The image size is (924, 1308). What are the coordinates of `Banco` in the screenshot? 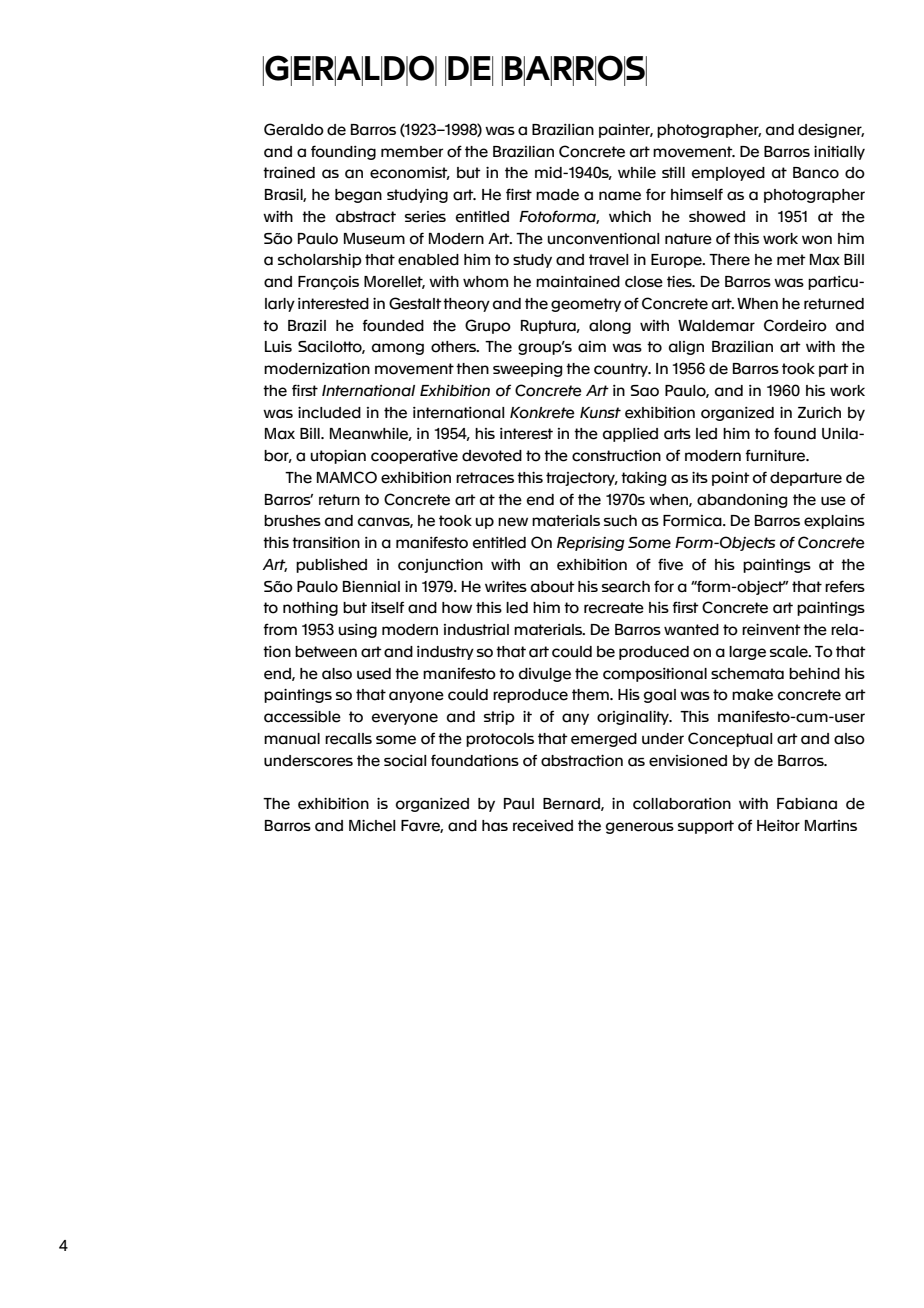 It's located at (816, 173).
